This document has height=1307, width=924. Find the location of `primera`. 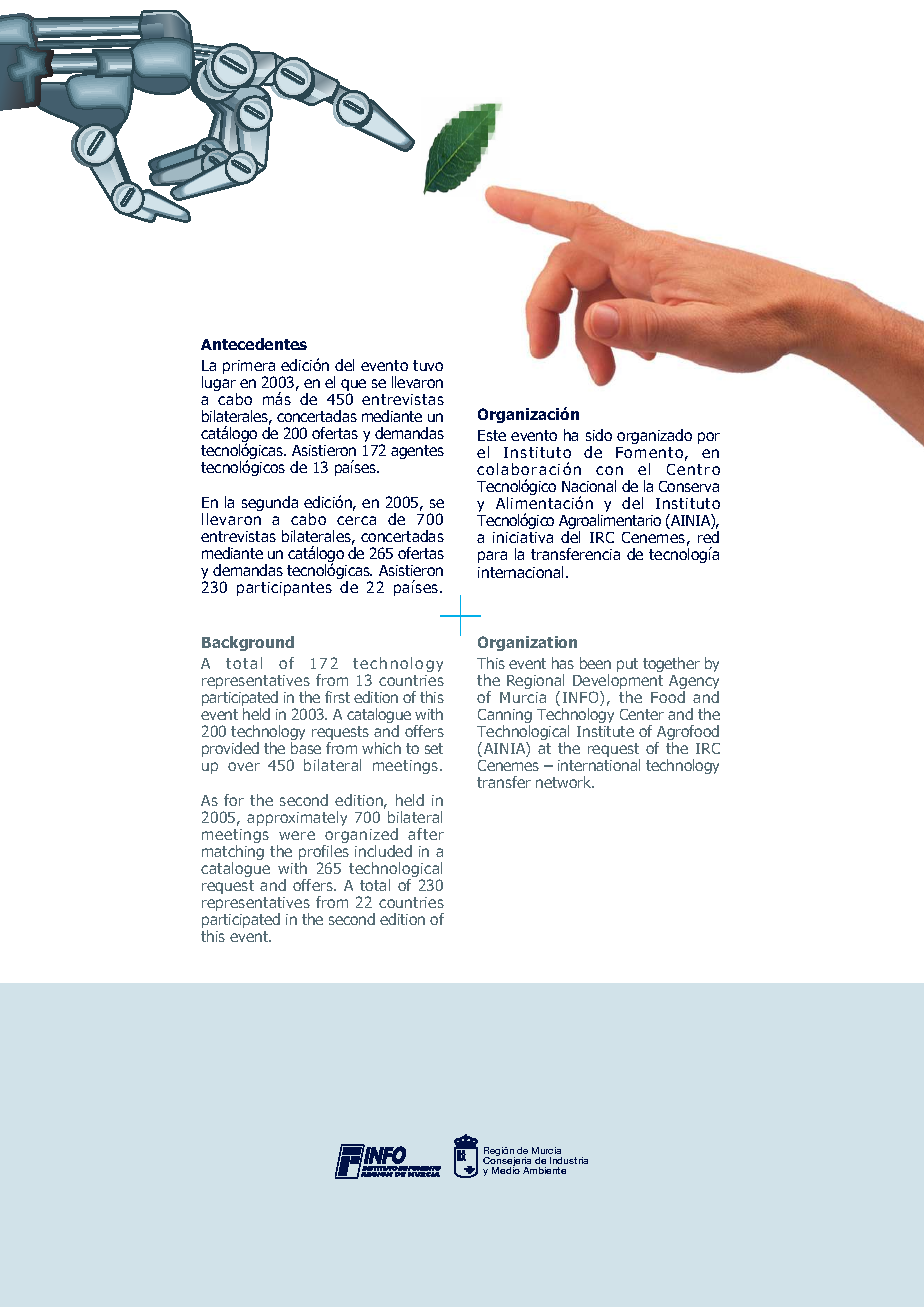

primera is located at coordinates (249, 368).
